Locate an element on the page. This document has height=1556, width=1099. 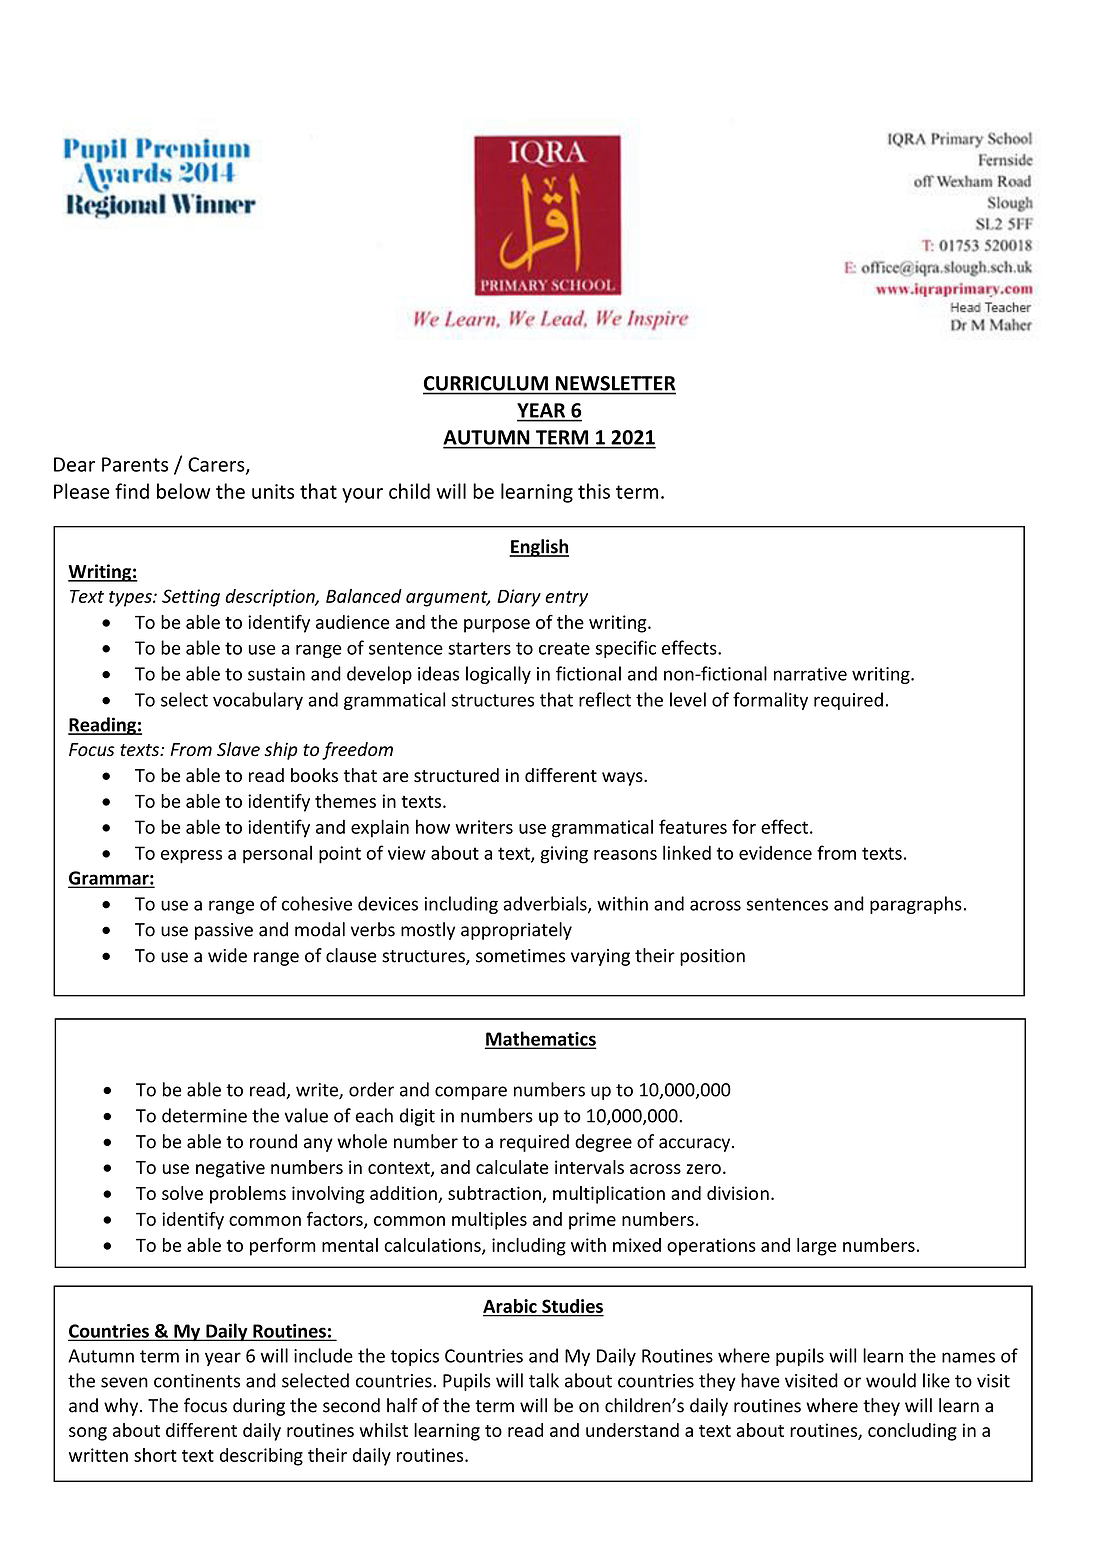
short is located at coordinates (155, 1455).
